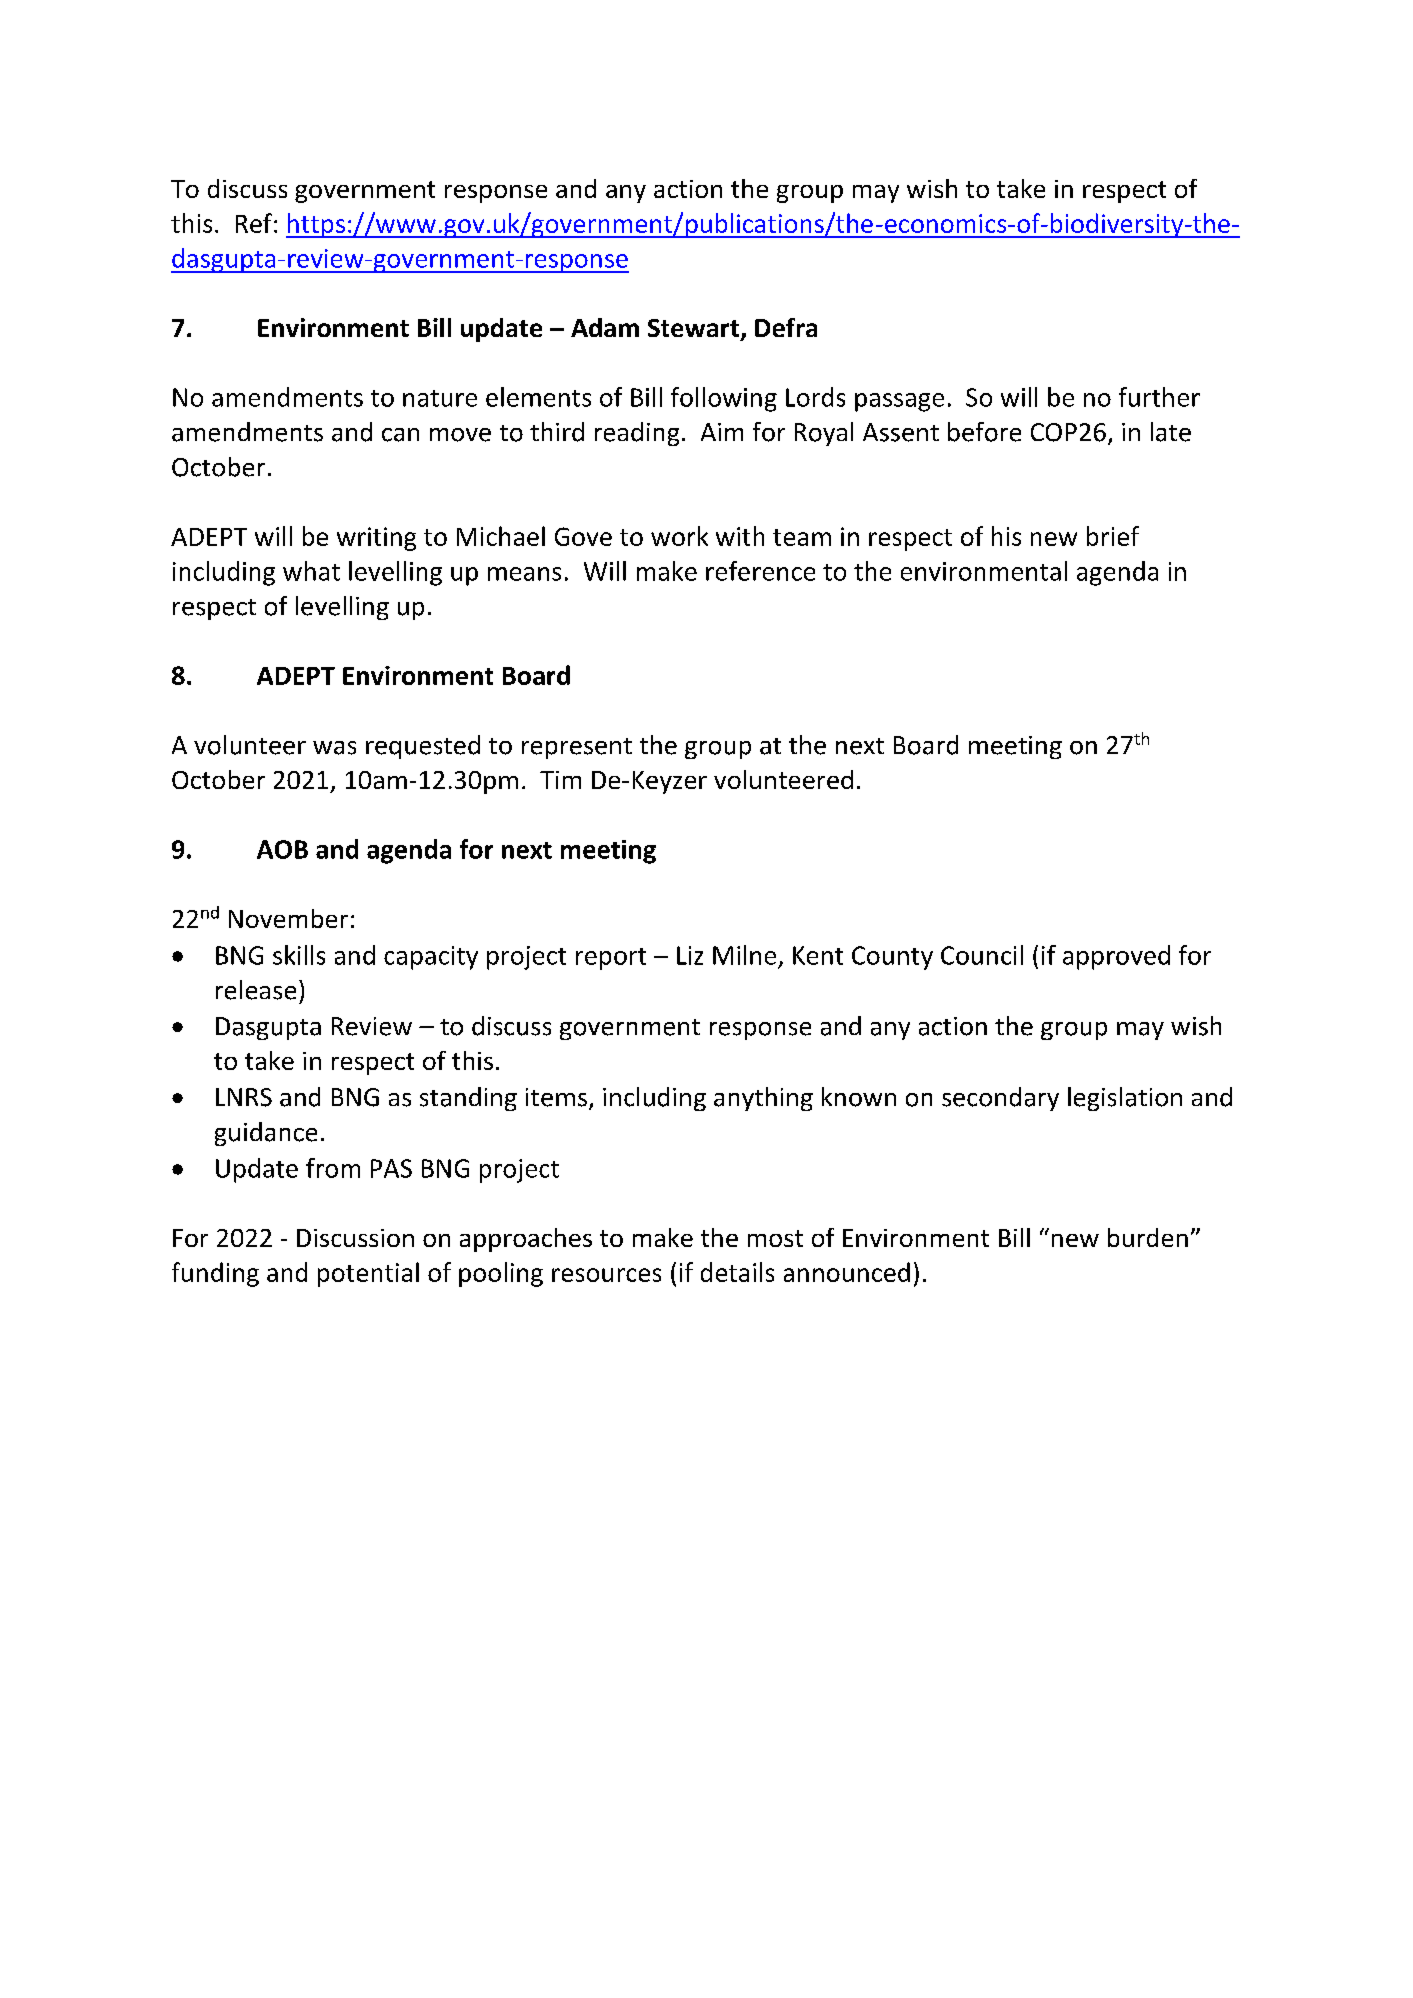 Image resolution: width=1413 pixels, height=1998 pixels. I want to click on was, so click(334, 748).
